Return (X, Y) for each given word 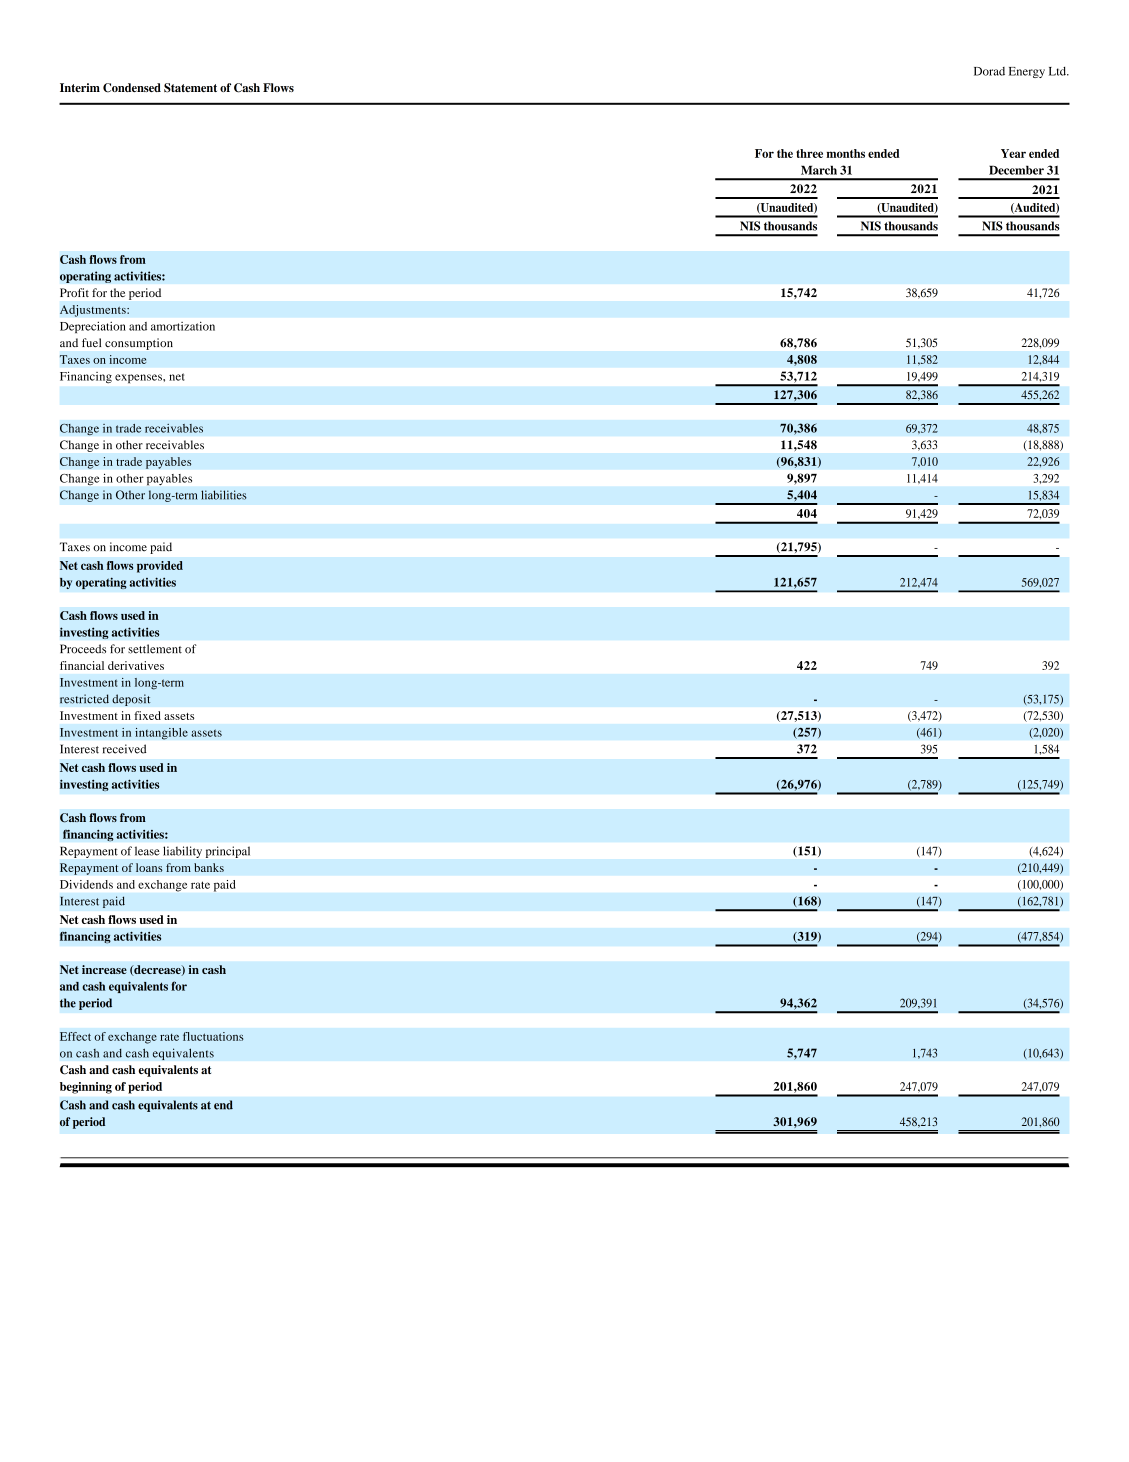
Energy (1027, 72)
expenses (139, 378)
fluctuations (213, 1036)
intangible (161, 734)
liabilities (224, 495)
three (809, 153)
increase (104, 969)
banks (209, 867)
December (1016, 170)
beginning (86, 1088)
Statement (190, 88)
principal (228, 852)
